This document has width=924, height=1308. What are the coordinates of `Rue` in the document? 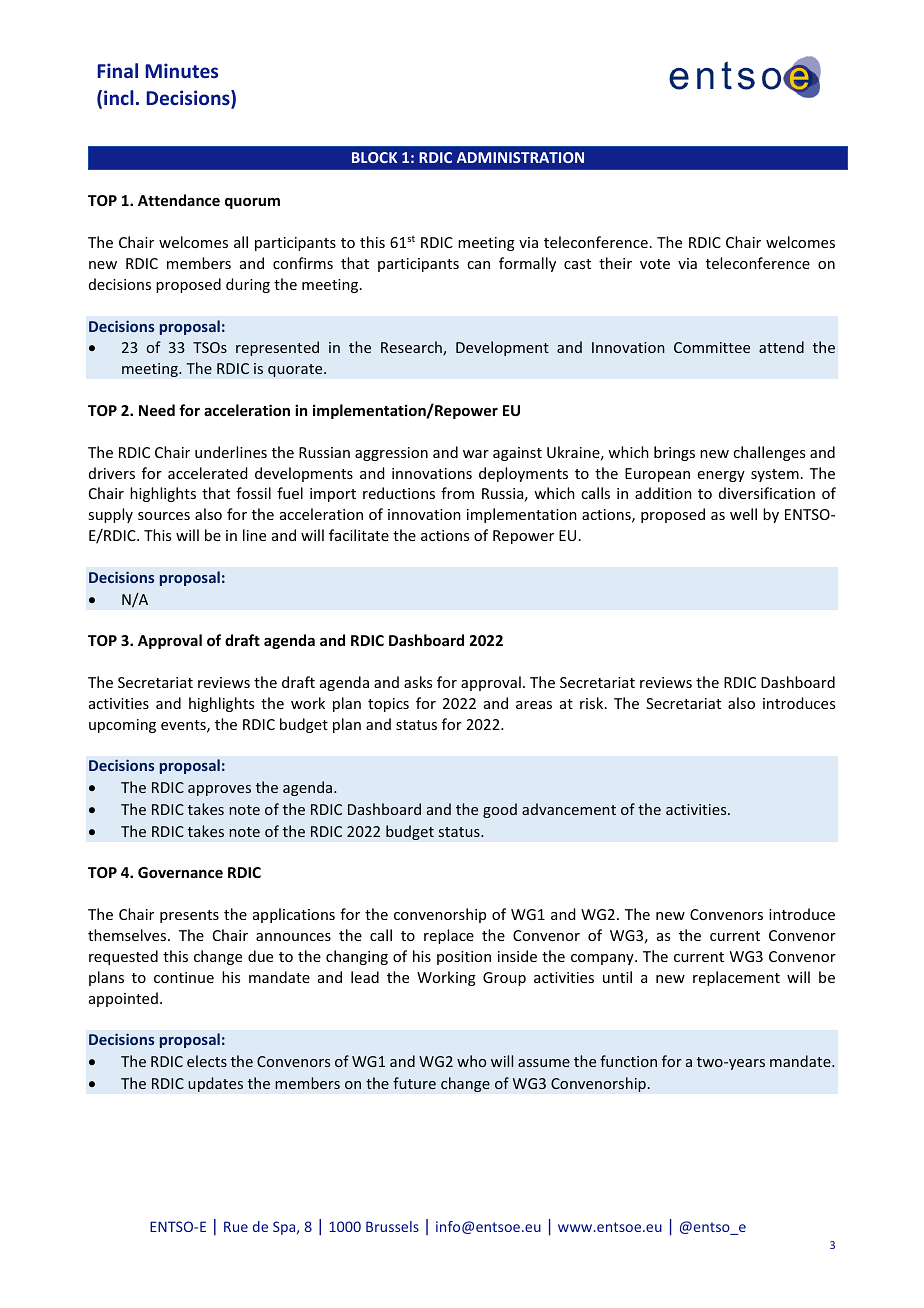 It's located at (236, 1226).
